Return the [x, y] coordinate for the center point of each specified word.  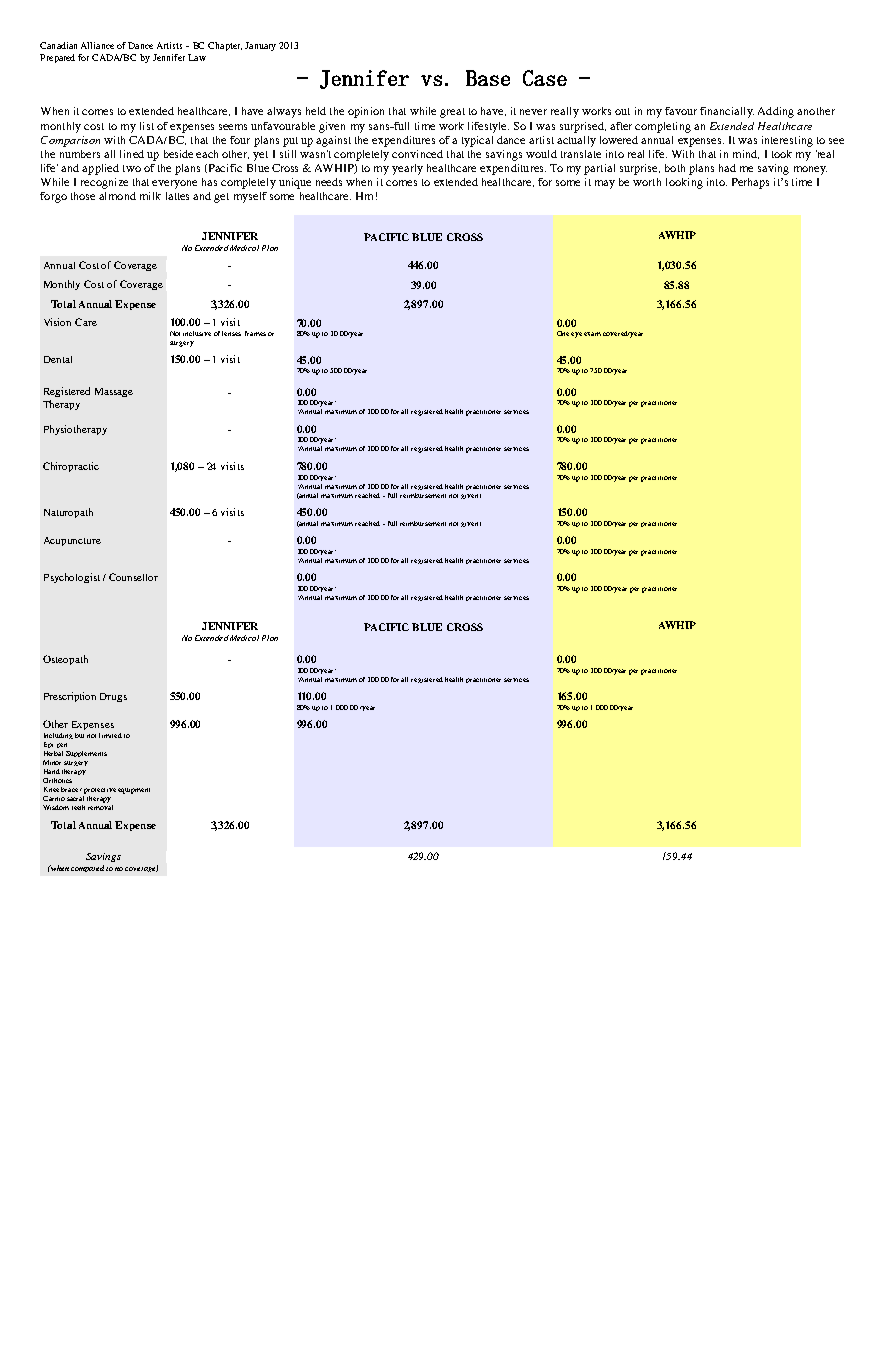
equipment [134, 791]
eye [576, 335]
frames [255, 333]
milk [150, 196]
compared [87, 868]
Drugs [113, 697]
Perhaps [750, 183]
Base [488, 78]
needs [329, 182]
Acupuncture [72, 541]
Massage [114, 392]
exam [592, 334]
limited [110, 735]
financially [727, 112]
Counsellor [133, 577]
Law [197, 57]
